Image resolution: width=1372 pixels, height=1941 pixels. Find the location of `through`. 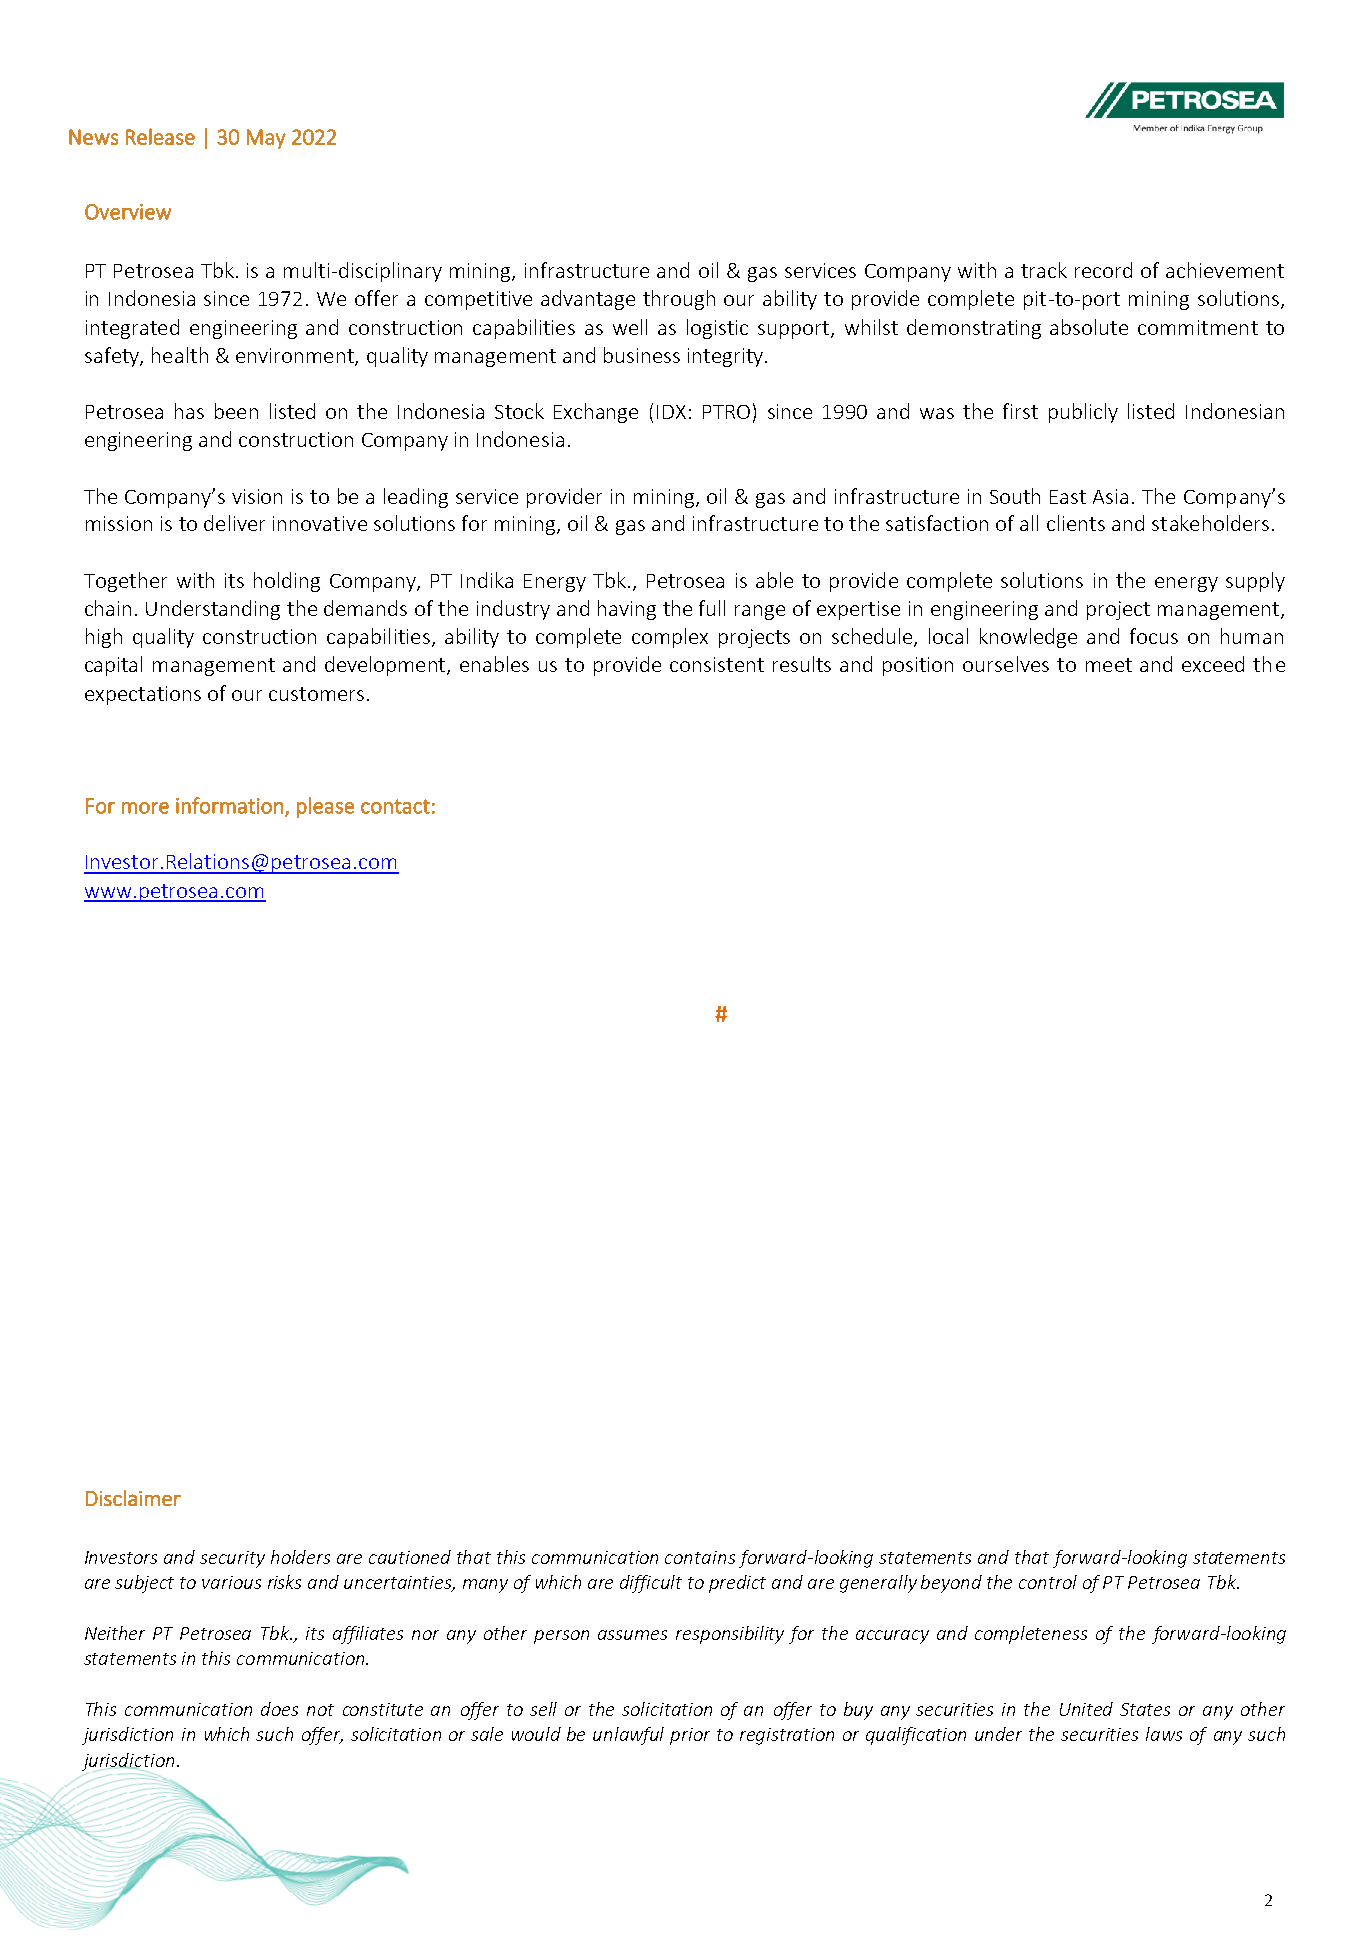

through is located at coordinates (679, 300).
